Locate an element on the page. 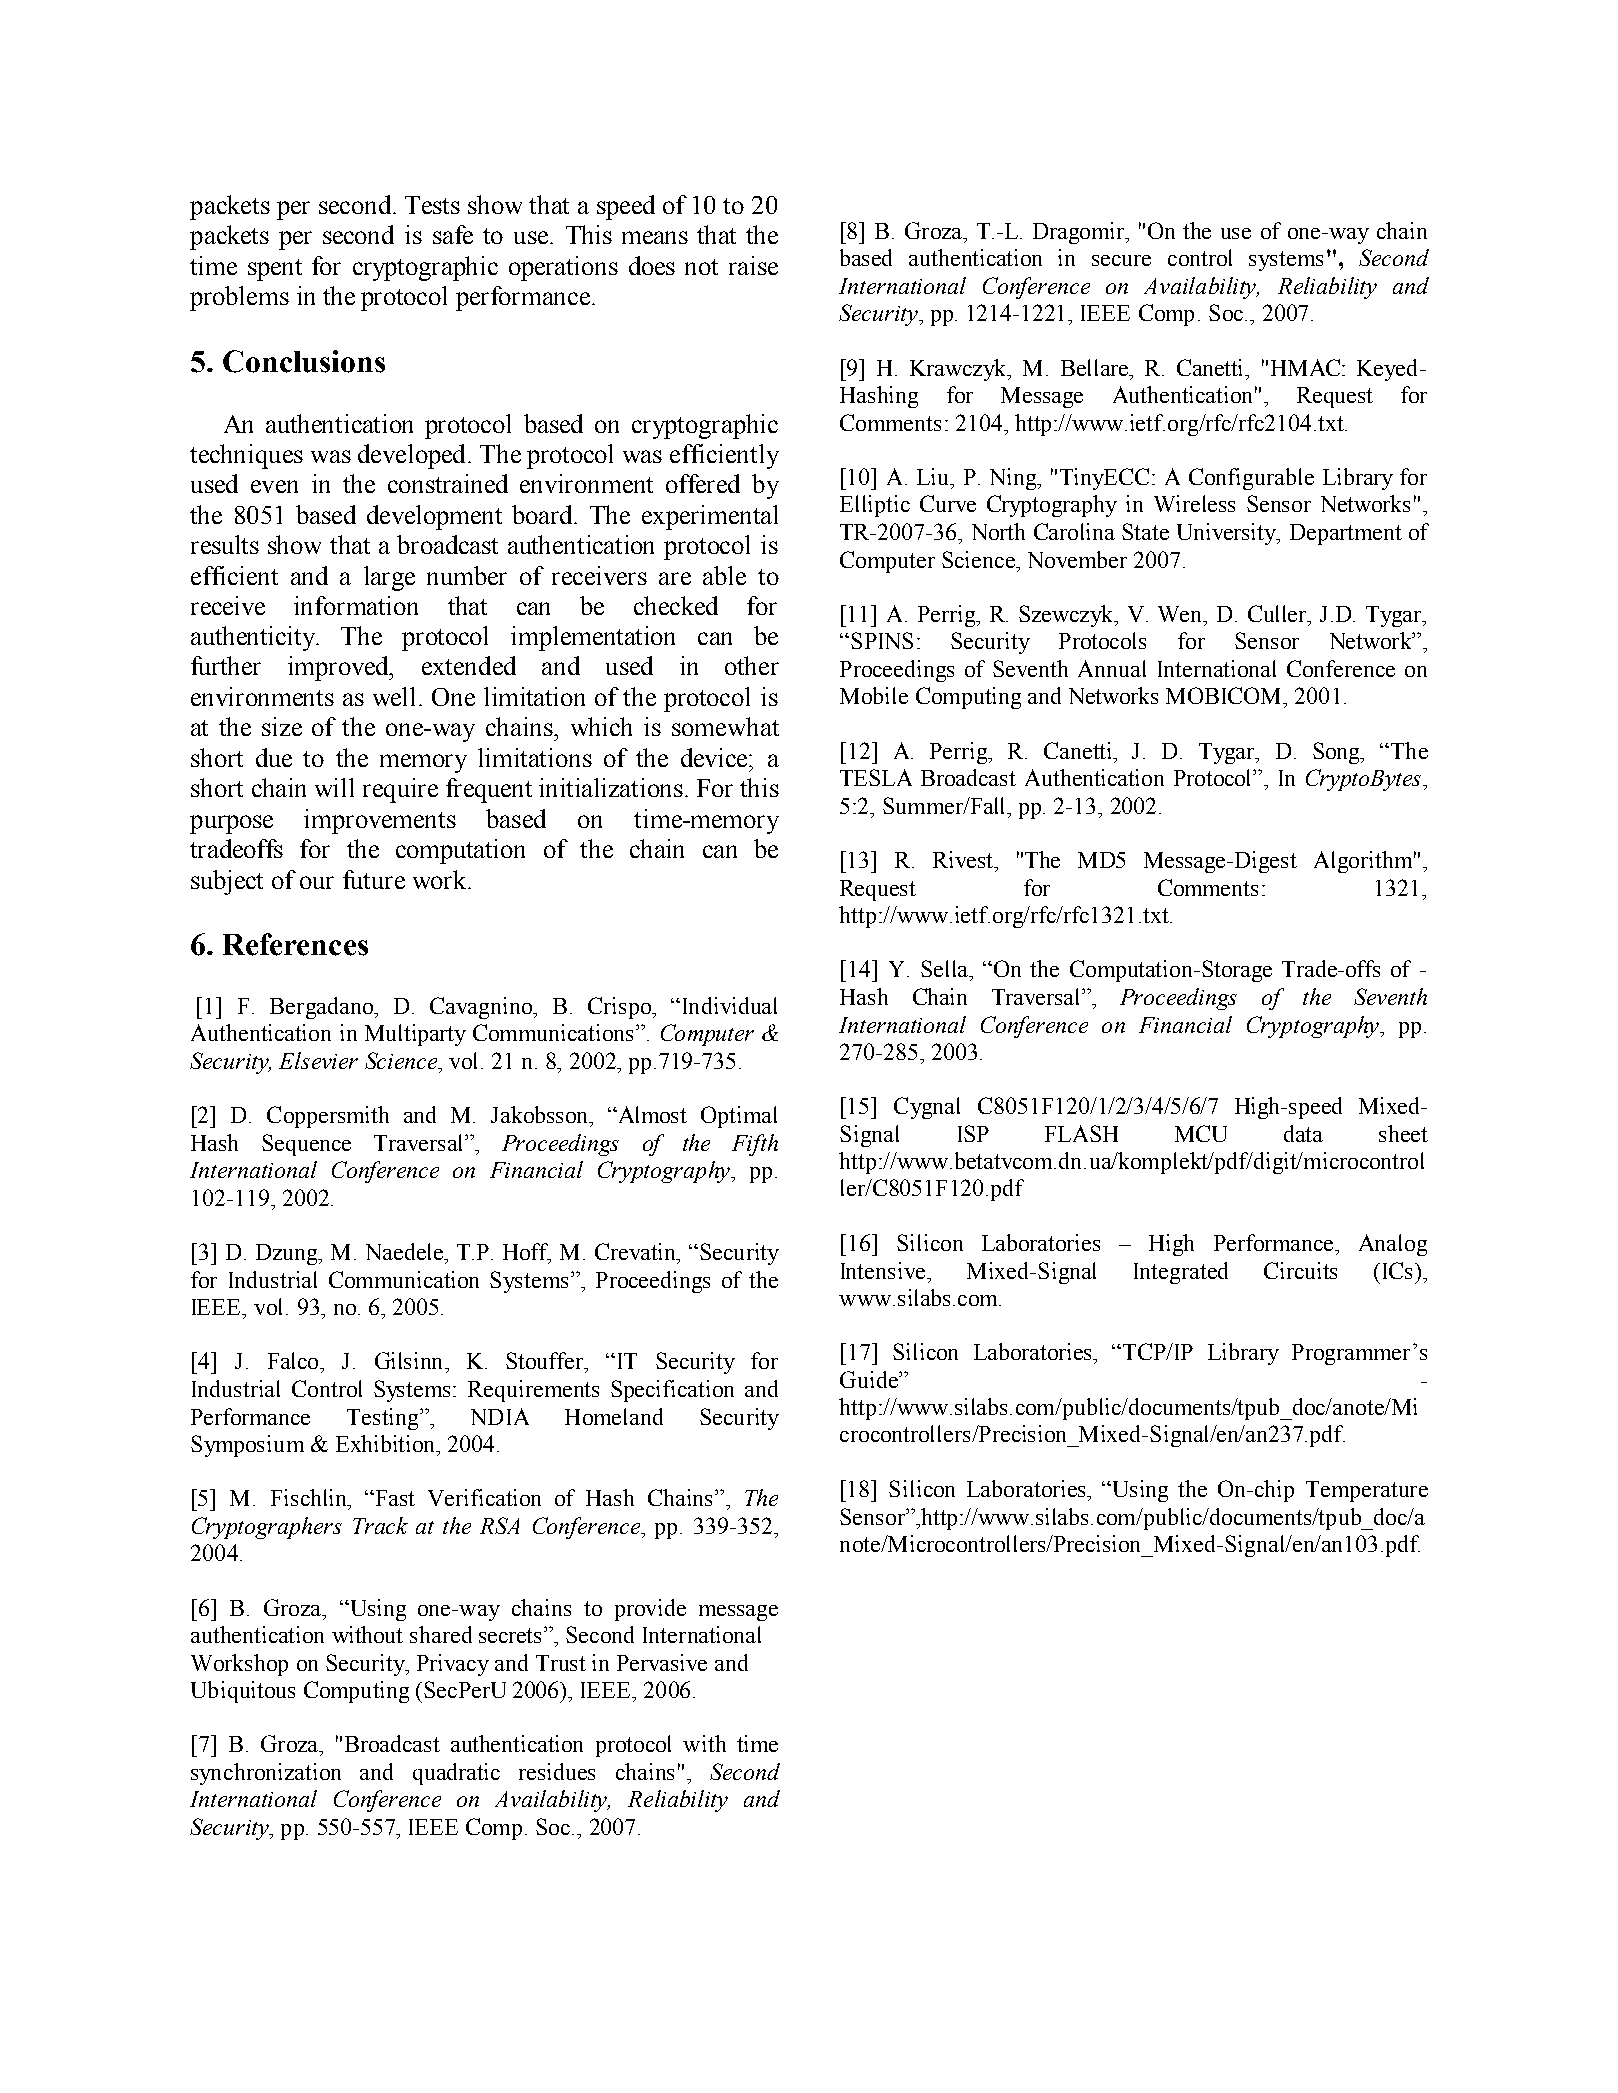  secure is located at coordinates (1121, 260).
